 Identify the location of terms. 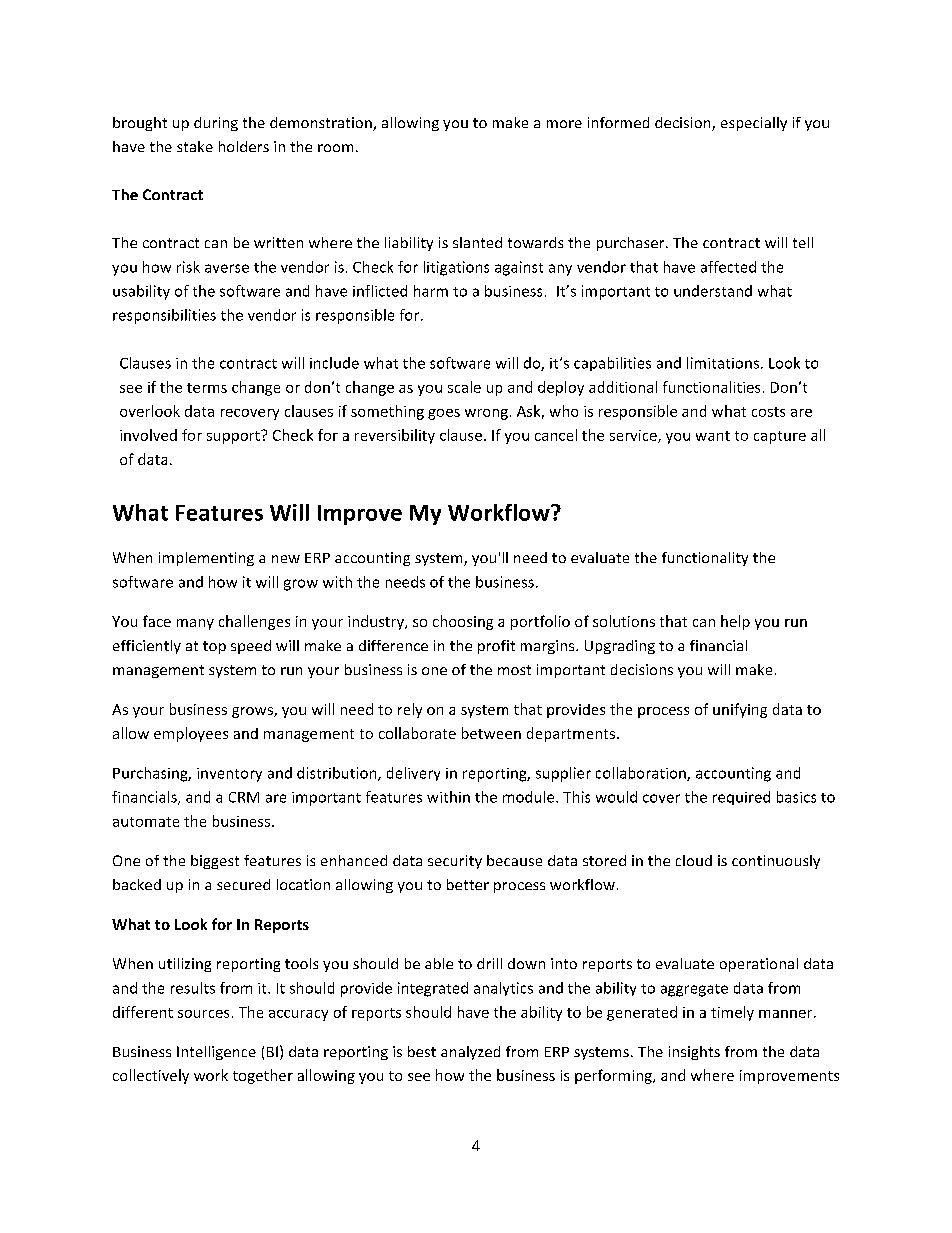
(207, 388).
